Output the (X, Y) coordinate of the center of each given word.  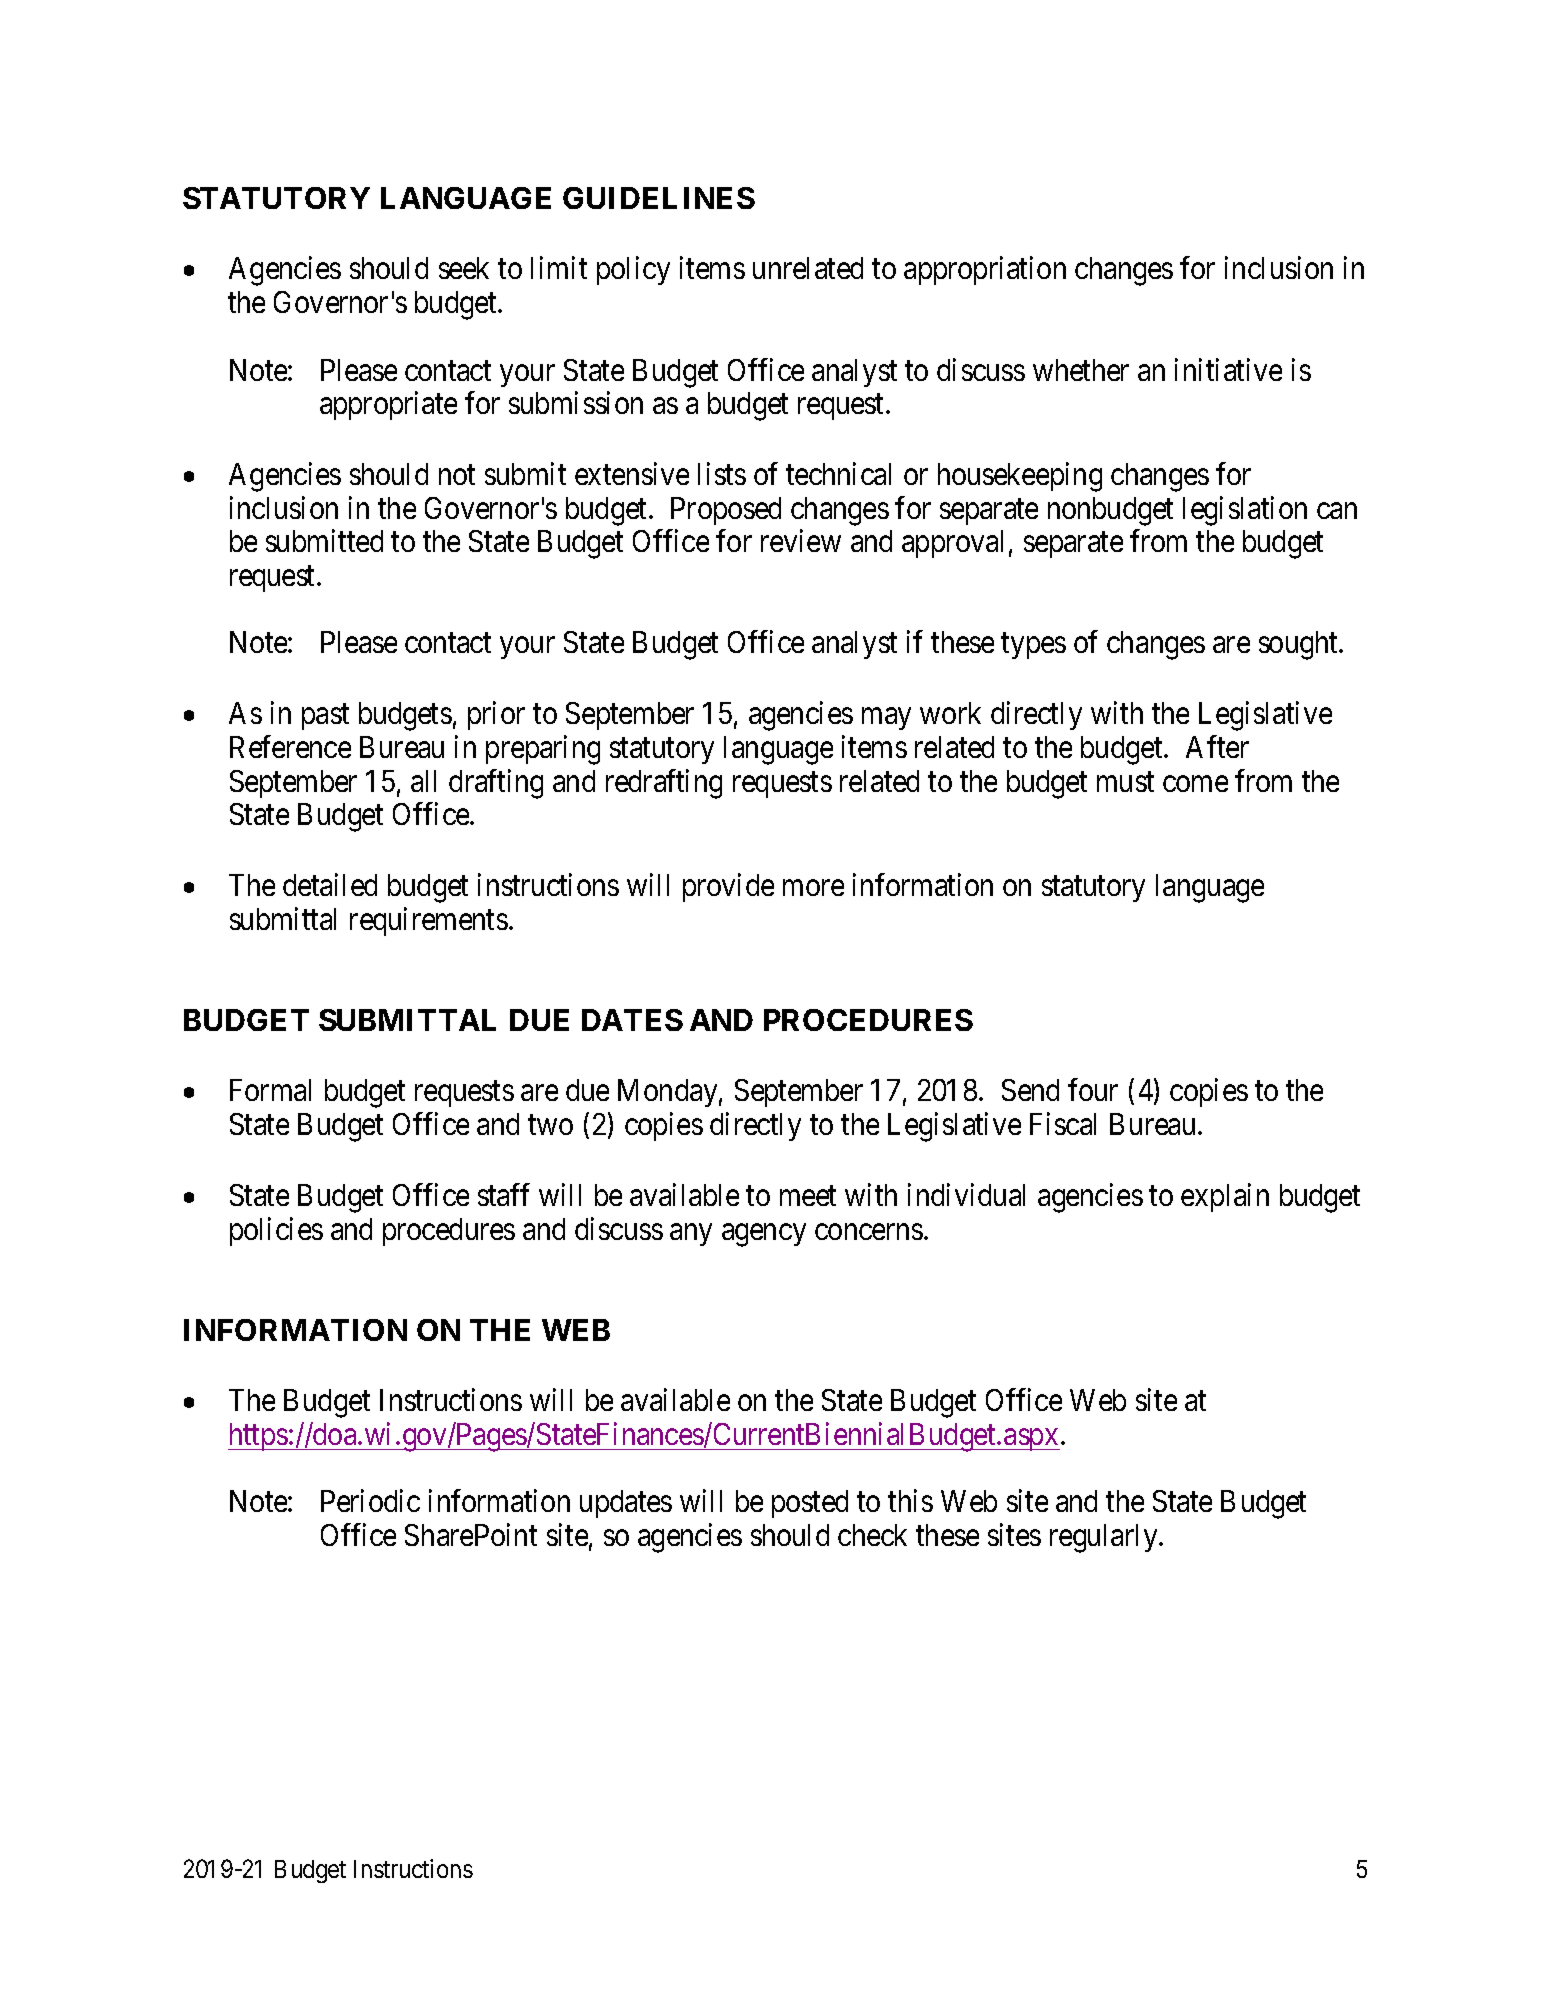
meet (808, 1196)
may (886, 719)
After (1217, 746)
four (1093, 1090)
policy (633, 271)
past (325, 717)
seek (464, 268)
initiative (1228, 369)
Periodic (370, 1501)
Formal (270, 1090)
